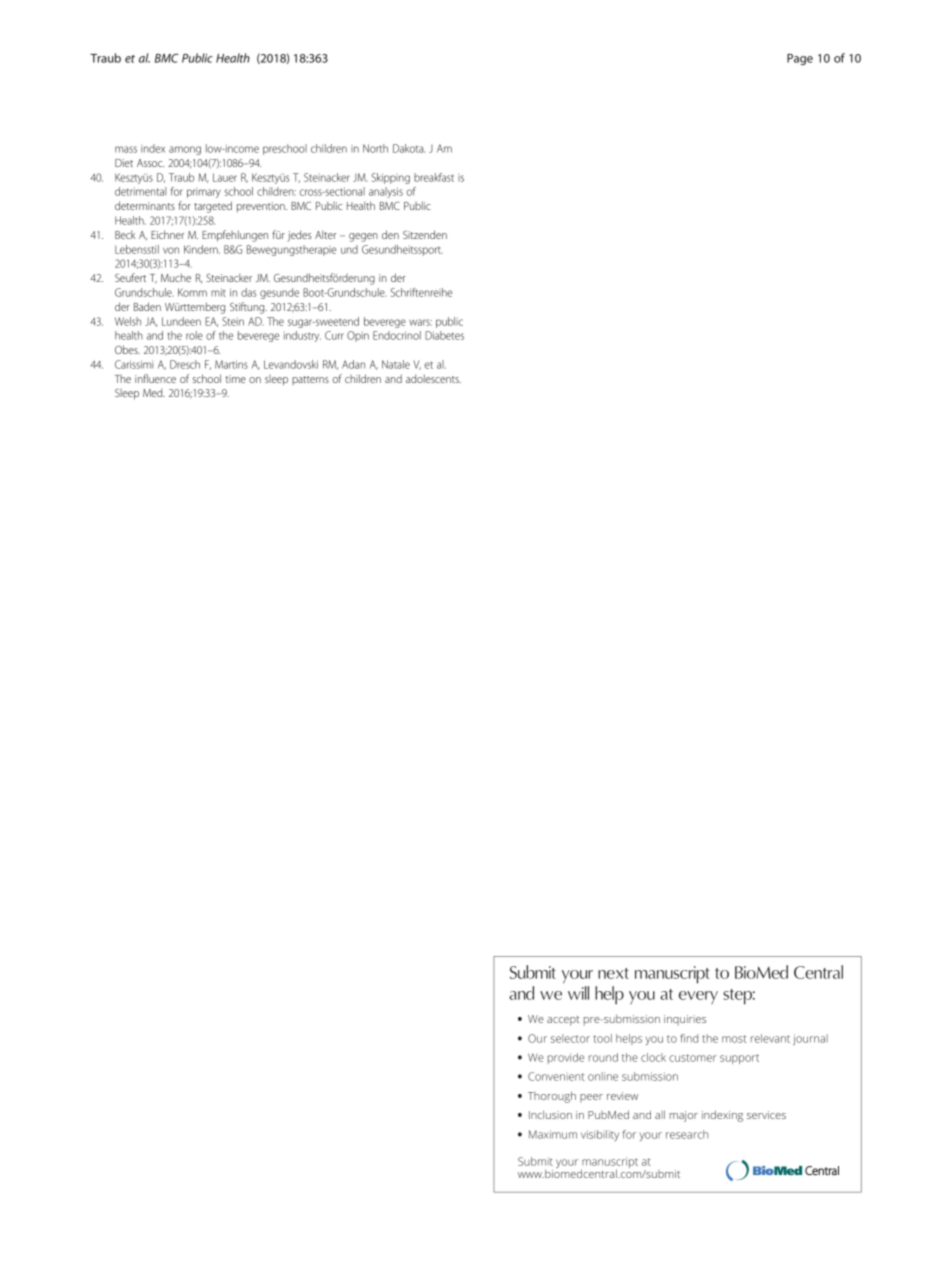 This screenshot has height=1265, width=952. What do you see at coordinates (409, 148) in the screenshot?
I see `Dakota` at bounding box center [409, 148].
